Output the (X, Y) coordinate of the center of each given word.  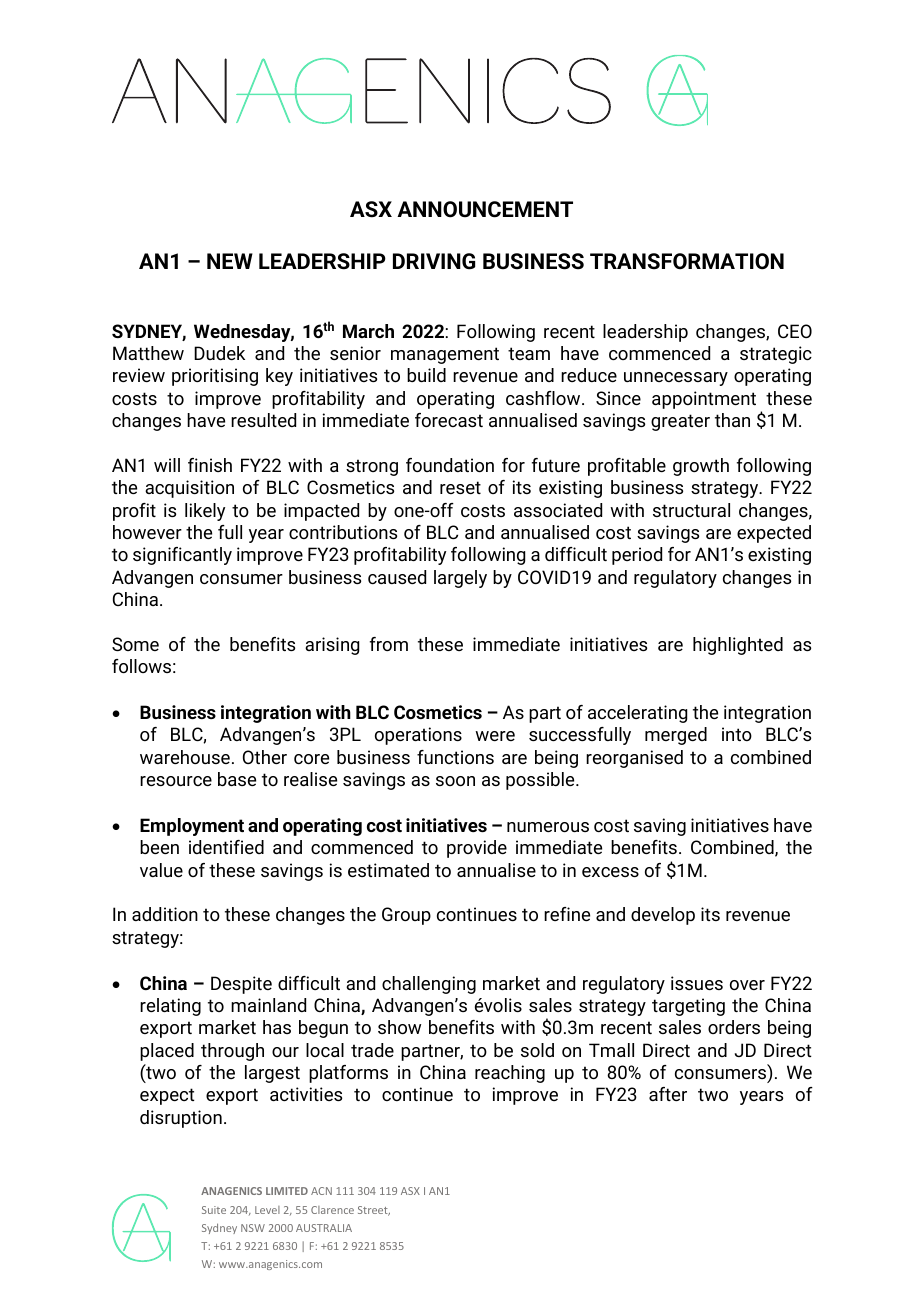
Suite (214, 1210)
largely (460, 579)
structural (691, 510)
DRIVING (434, 261)
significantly (182, 556)
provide (477, 849)
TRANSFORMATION (687, 261)
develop (663, 916)
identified (226, 847)
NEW (230, 261)
